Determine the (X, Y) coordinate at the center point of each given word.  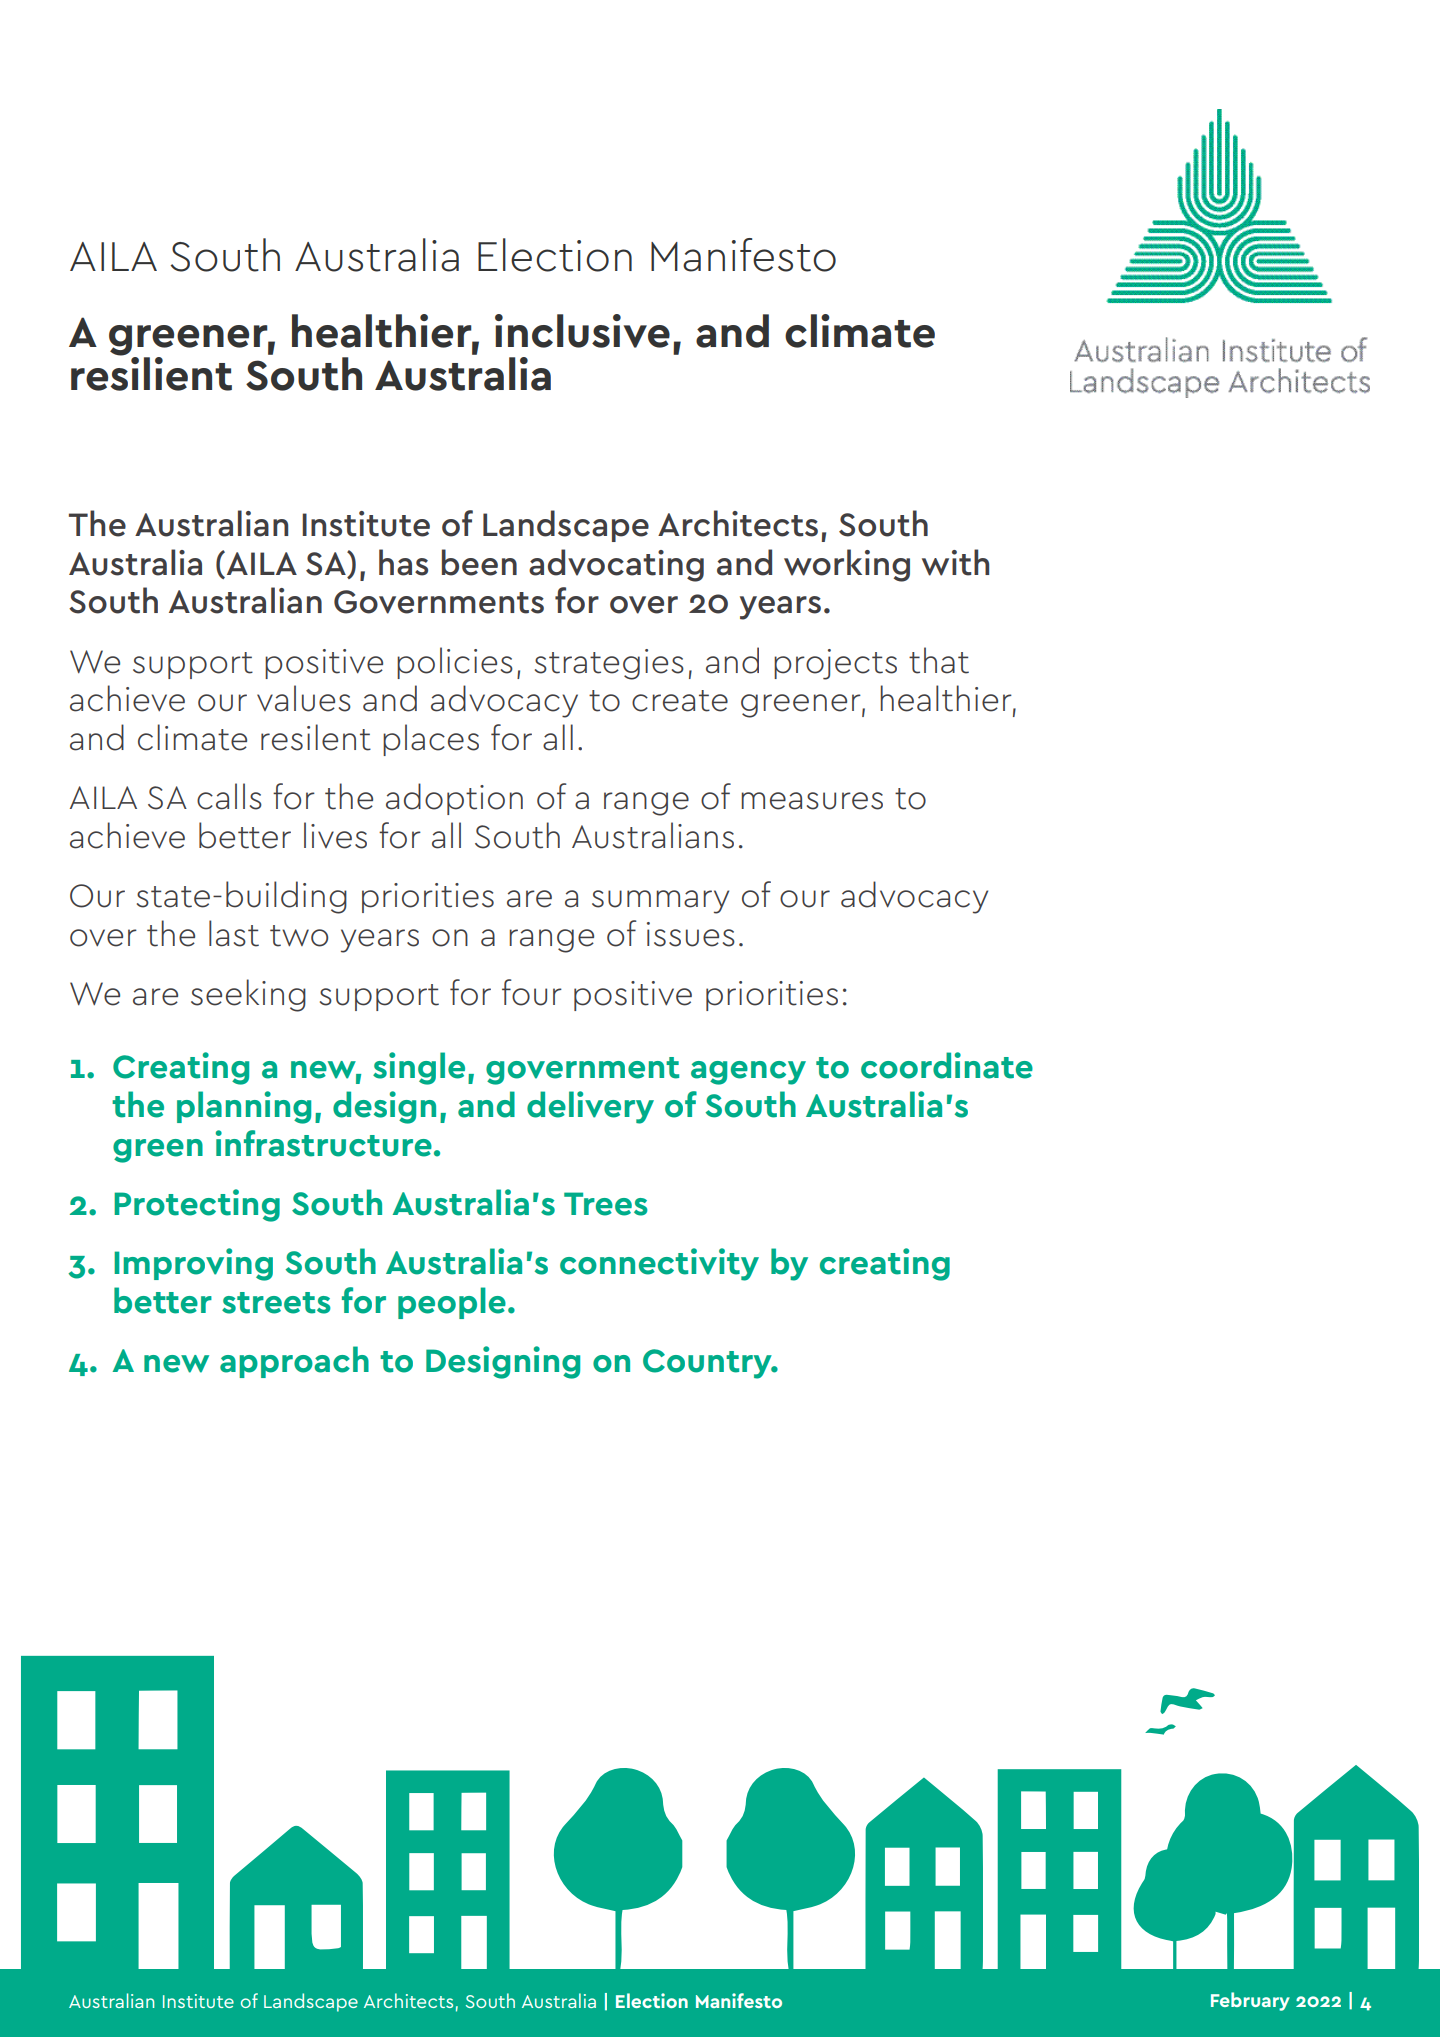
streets (276, 1303)
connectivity (659, 1264)
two (299, 936)
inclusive (582, 331)
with (955, 562)
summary (660, 902)
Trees (606, 1204)
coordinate (947, 1065)
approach (294, 1362)
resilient (151, 373)
